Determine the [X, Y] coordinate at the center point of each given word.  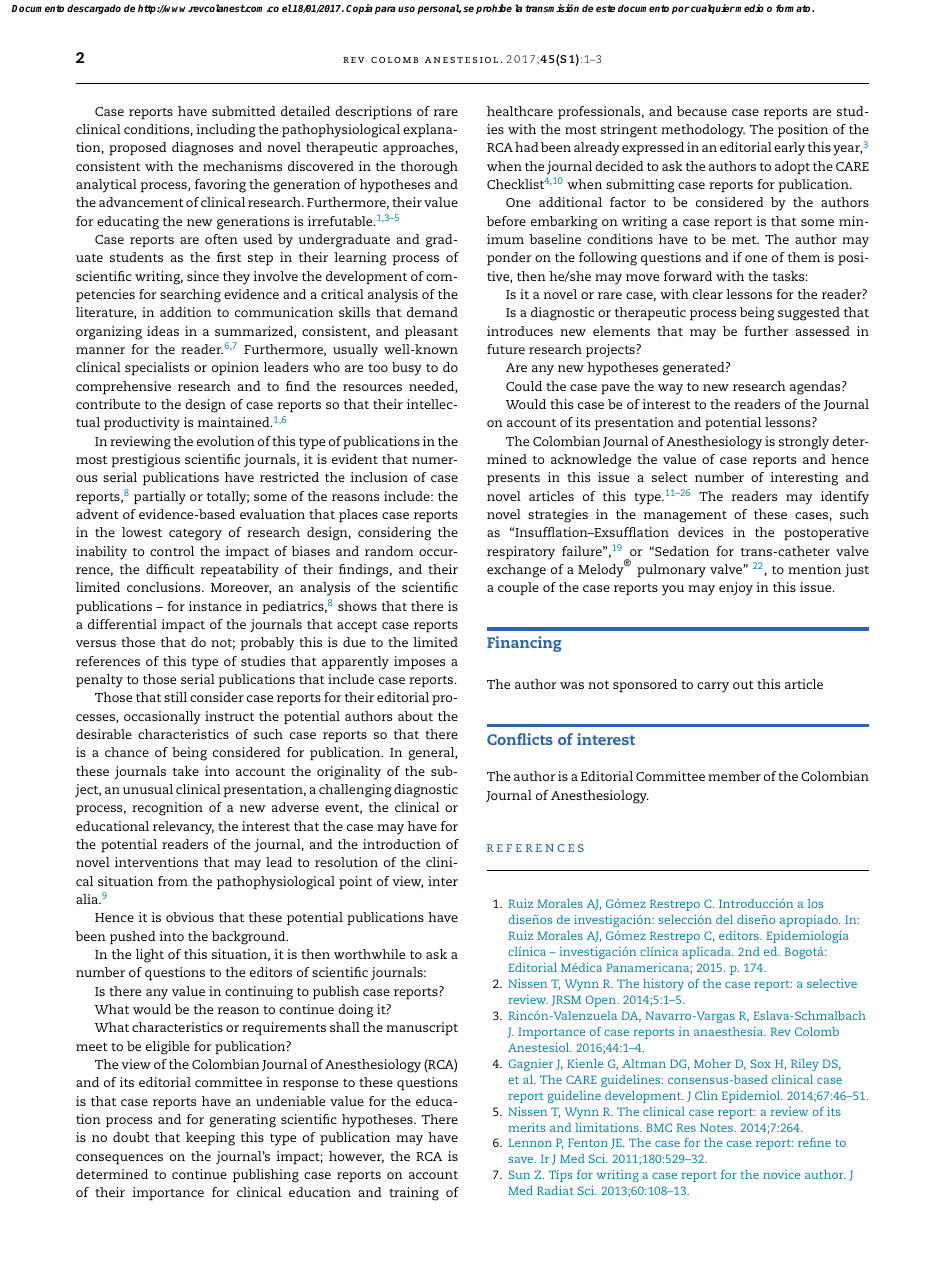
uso [406, 9]
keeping [210, 1139]
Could [524, 386]
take [186, 771]
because [702, 111]
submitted [244, 111]
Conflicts [520, 739]
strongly [804, 443]
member [734, 776]
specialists [157, 369]
